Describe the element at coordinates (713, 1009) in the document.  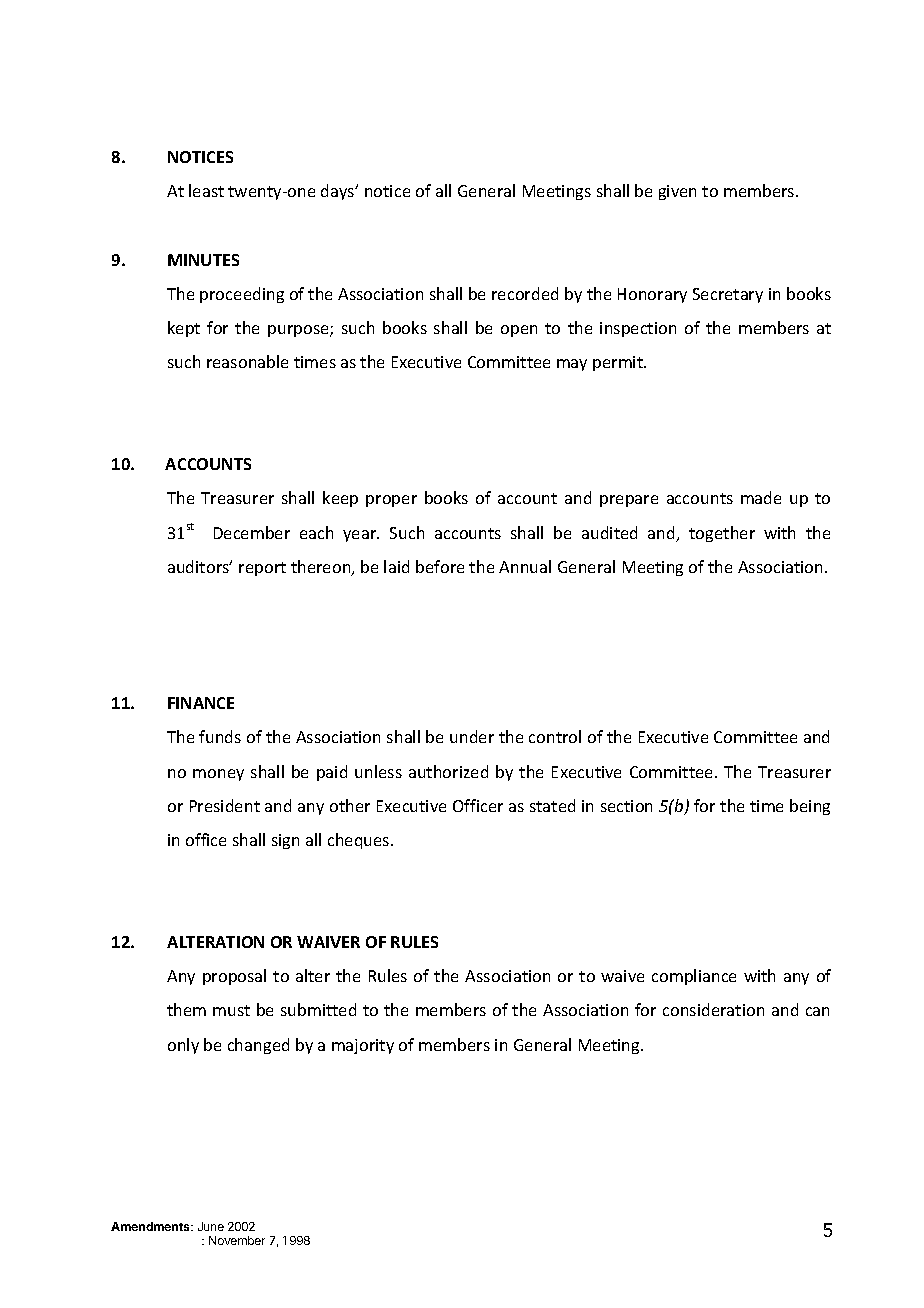
I see `consideration` at that location.
